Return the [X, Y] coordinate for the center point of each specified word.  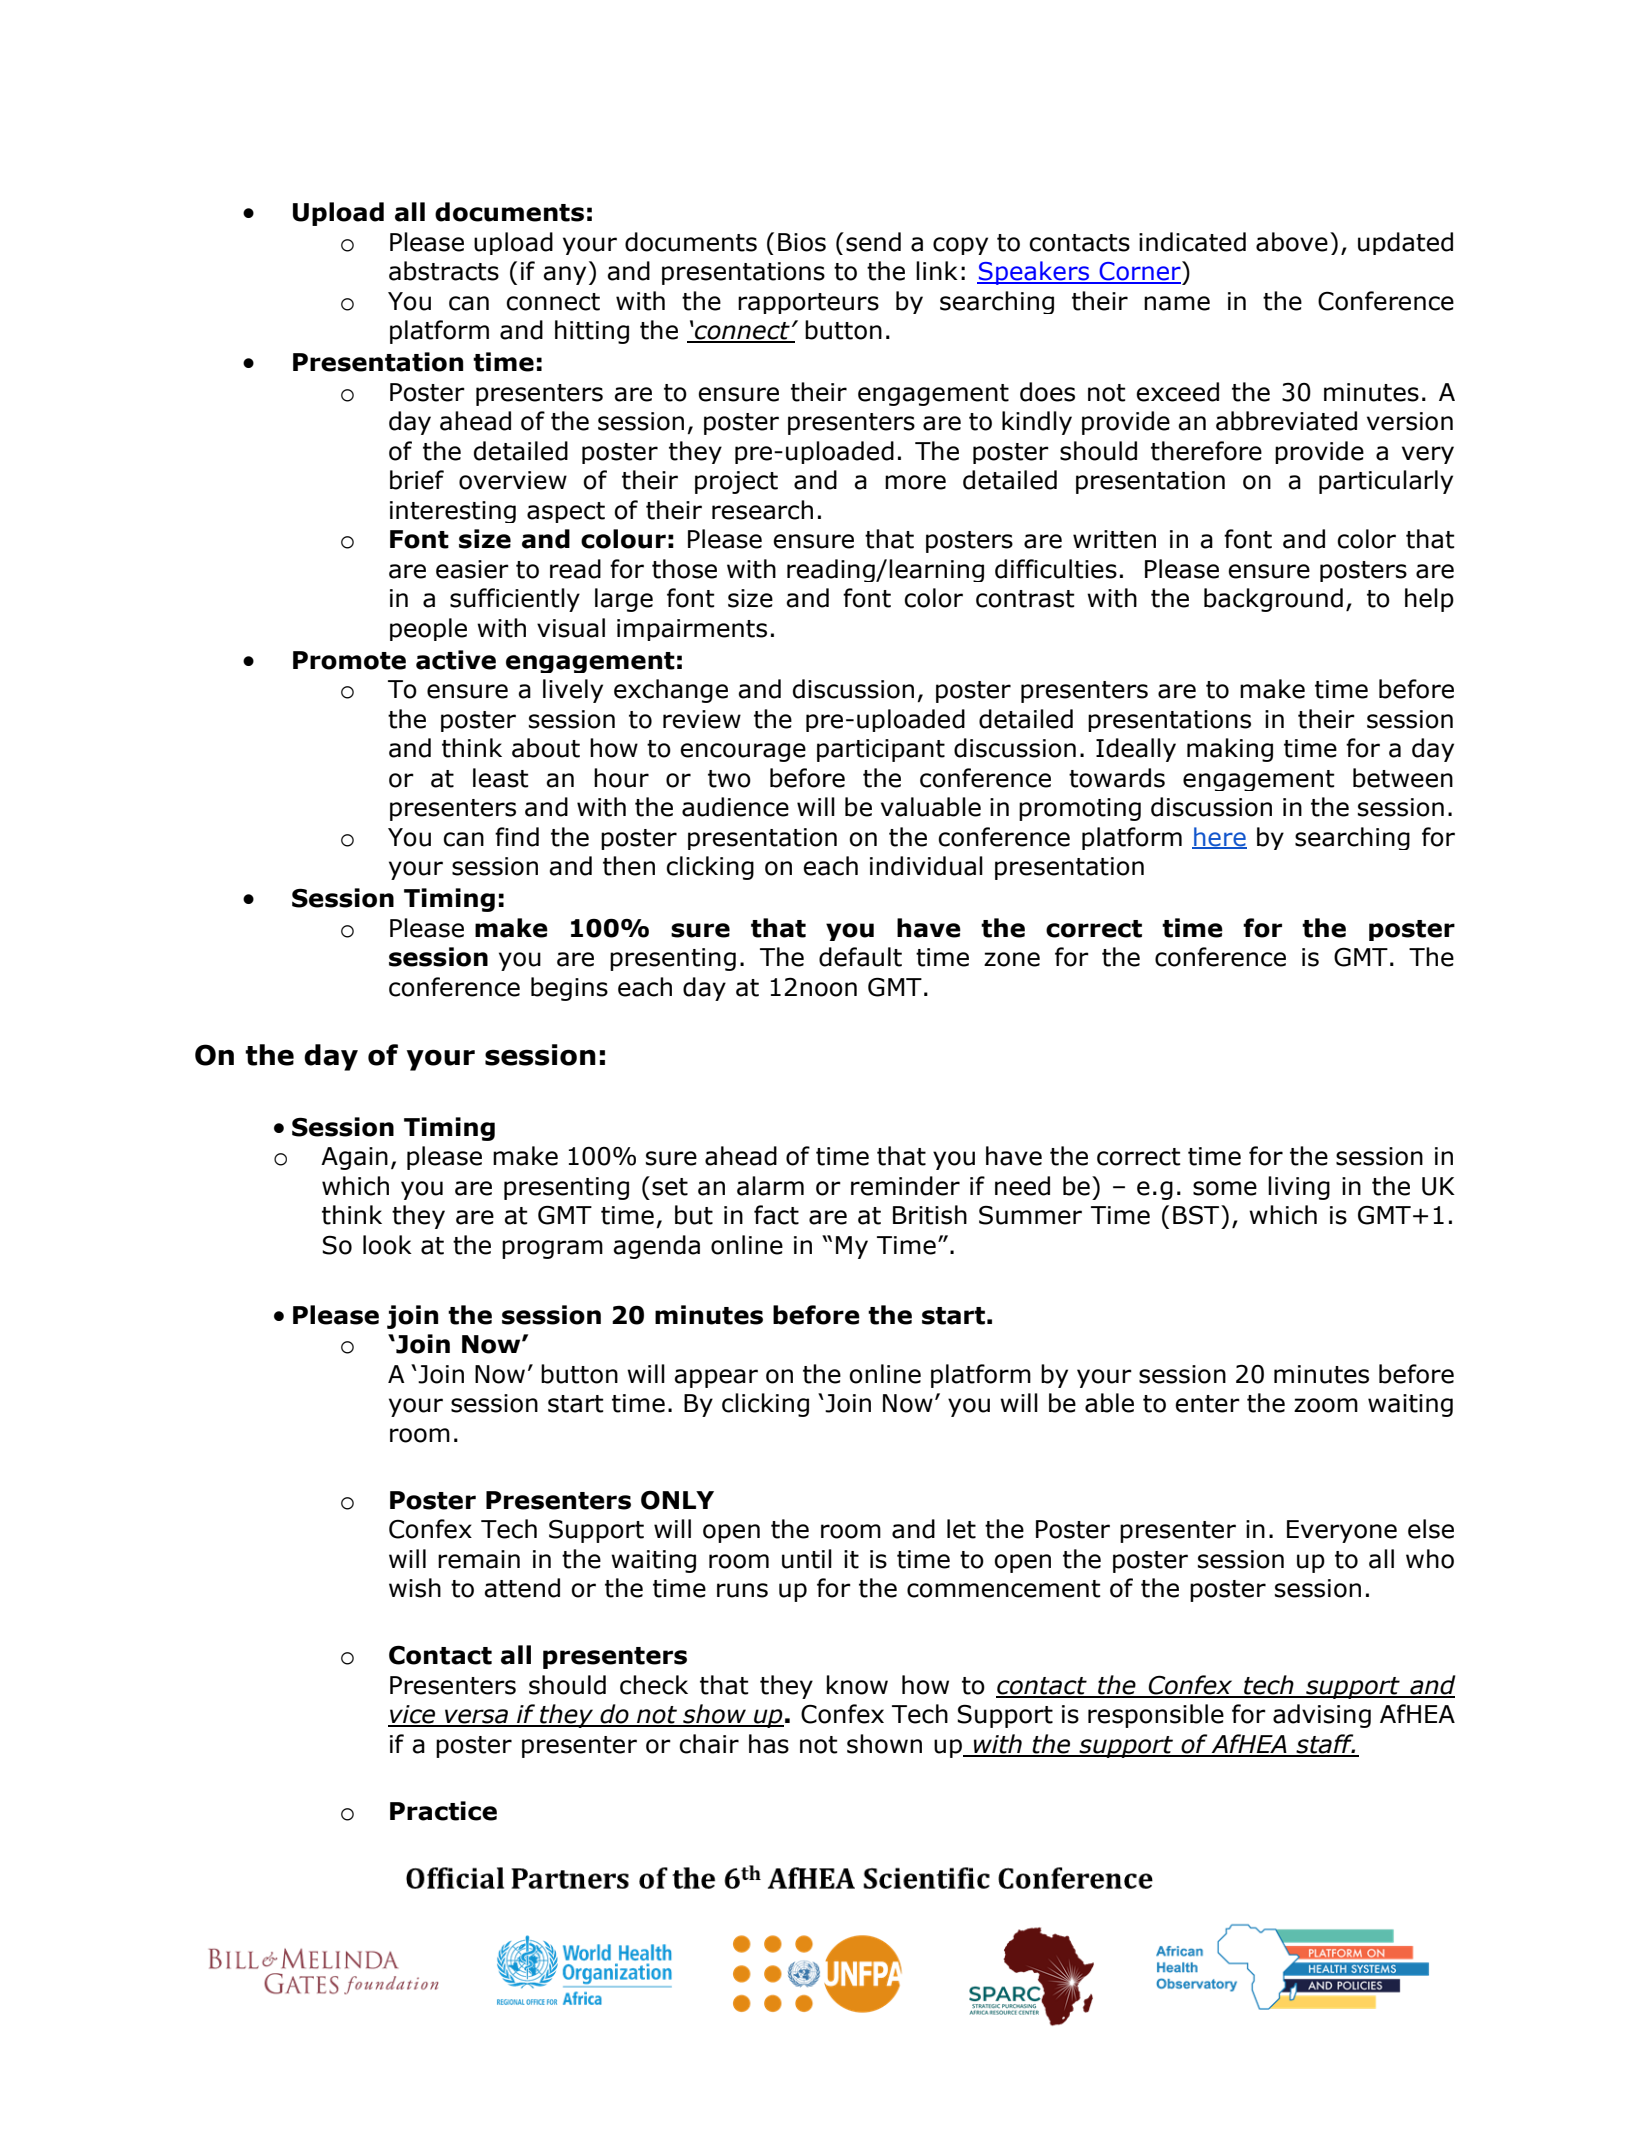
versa [477, 1717]
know [857, 1685]
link [937, 270]
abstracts [444, 271]
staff [1325, 1745]
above [1292, 242]
